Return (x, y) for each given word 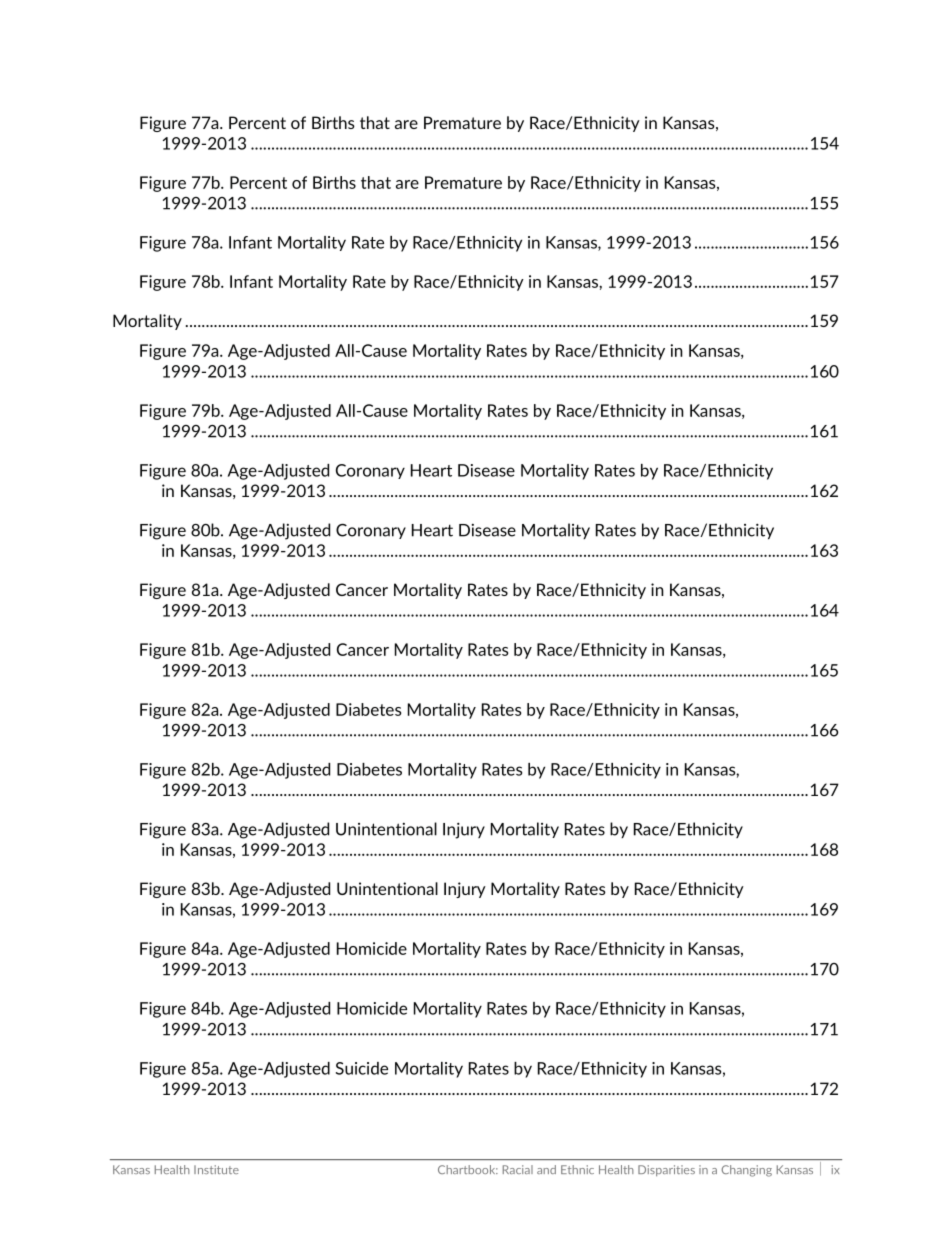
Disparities (666, 1170)
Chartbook (468, 1169)
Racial (518, 1169)
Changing (747, 1171)
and (546, 1169)
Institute (216, 1169)
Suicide (362, 1068)
